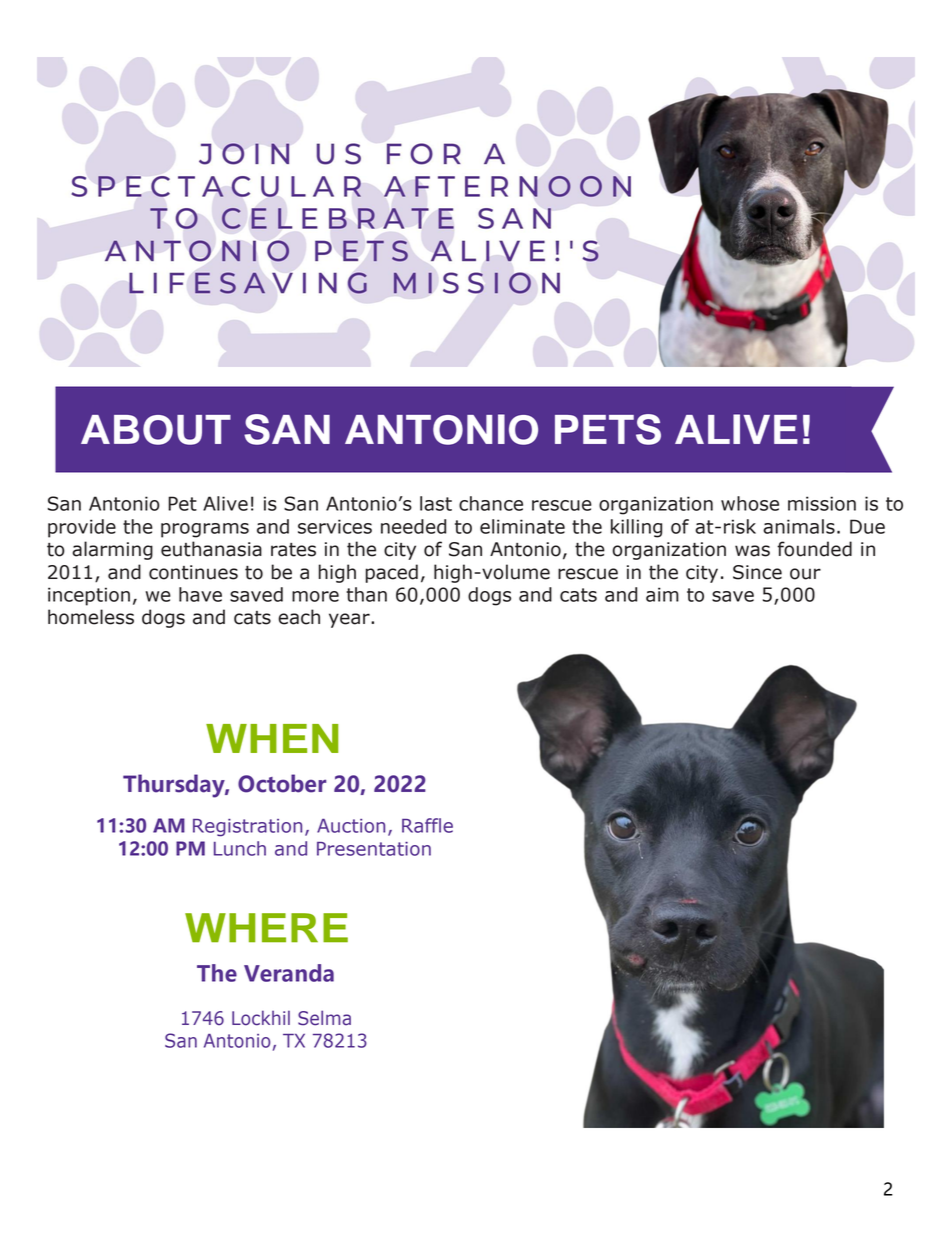 This page has height=1233, width=952. Describe the element at coordinates (608, 429) in the page. I see `PETS` at that location.
